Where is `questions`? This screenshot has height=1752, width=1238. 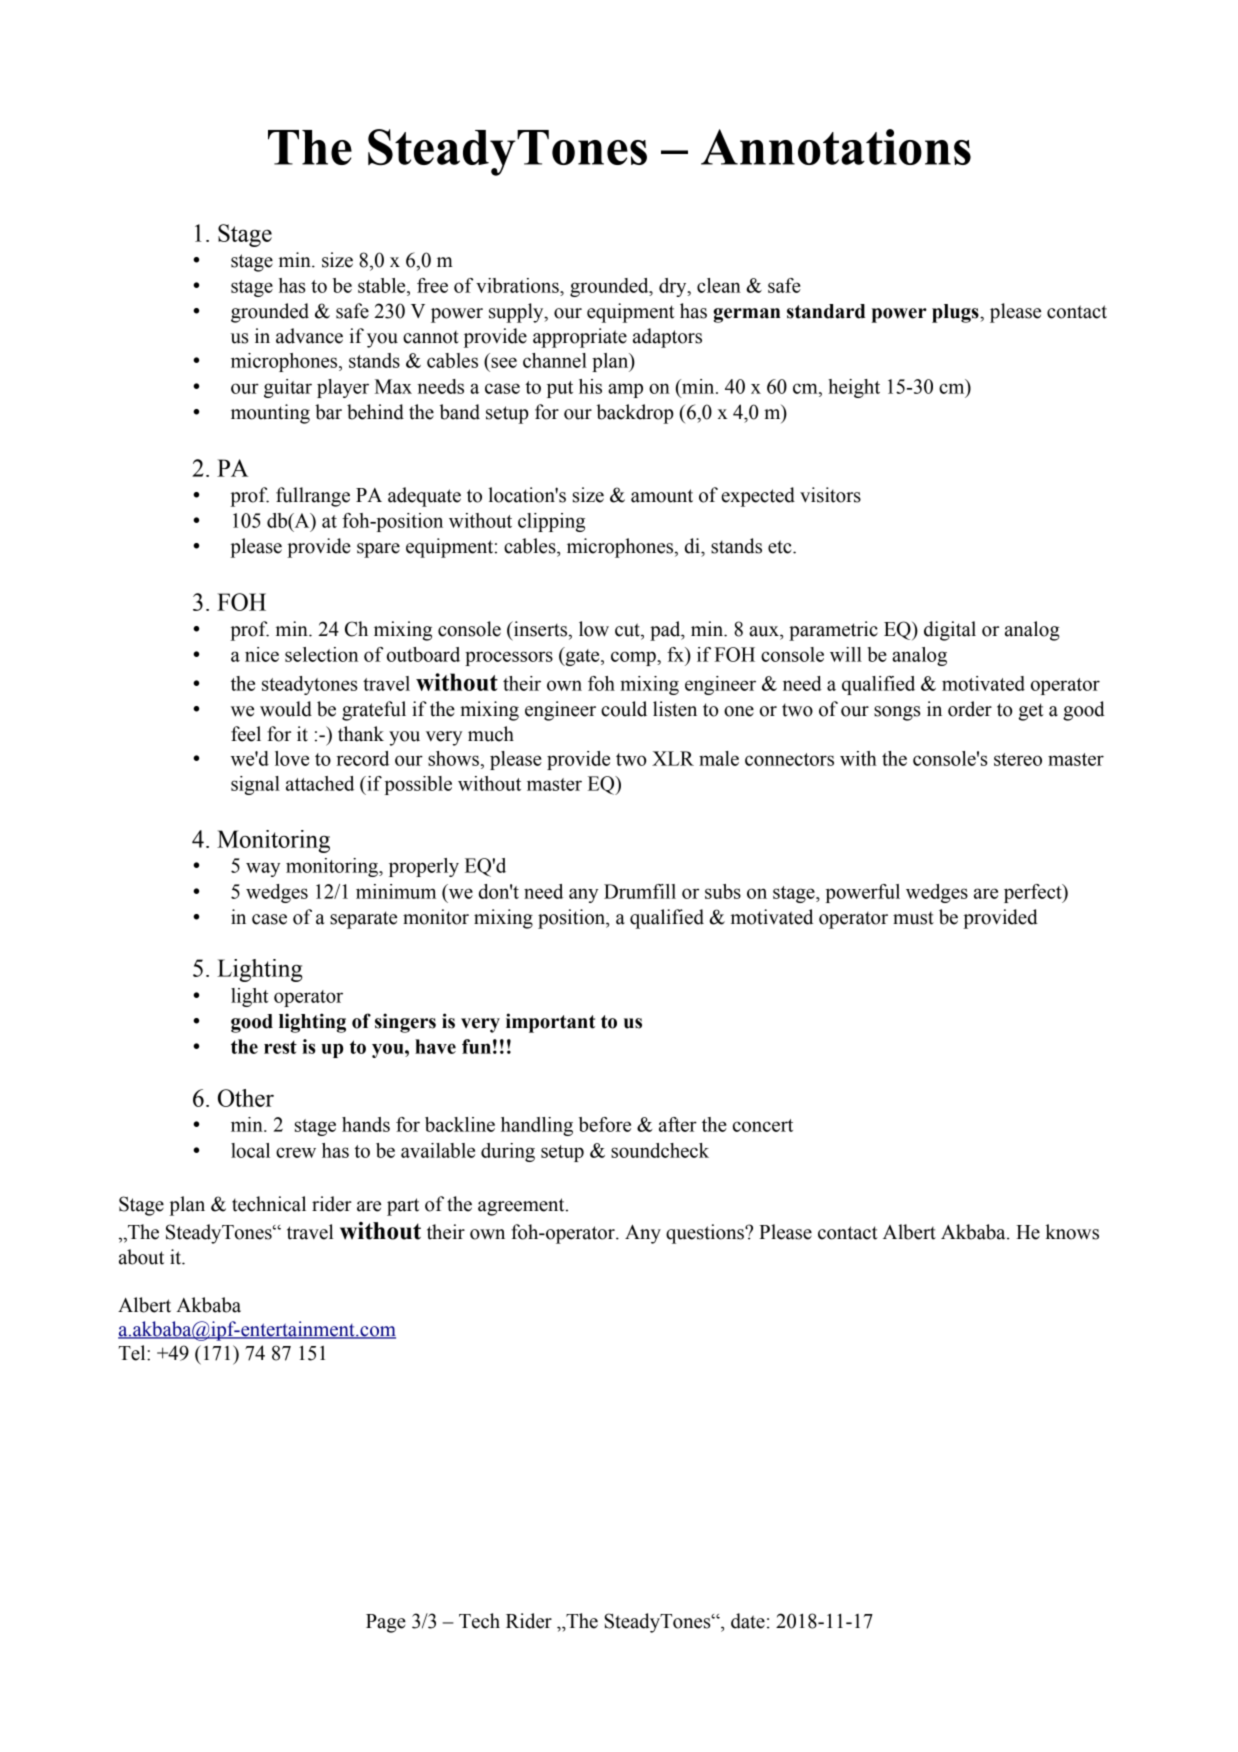
questions is located at coordinates (706, 1234).
